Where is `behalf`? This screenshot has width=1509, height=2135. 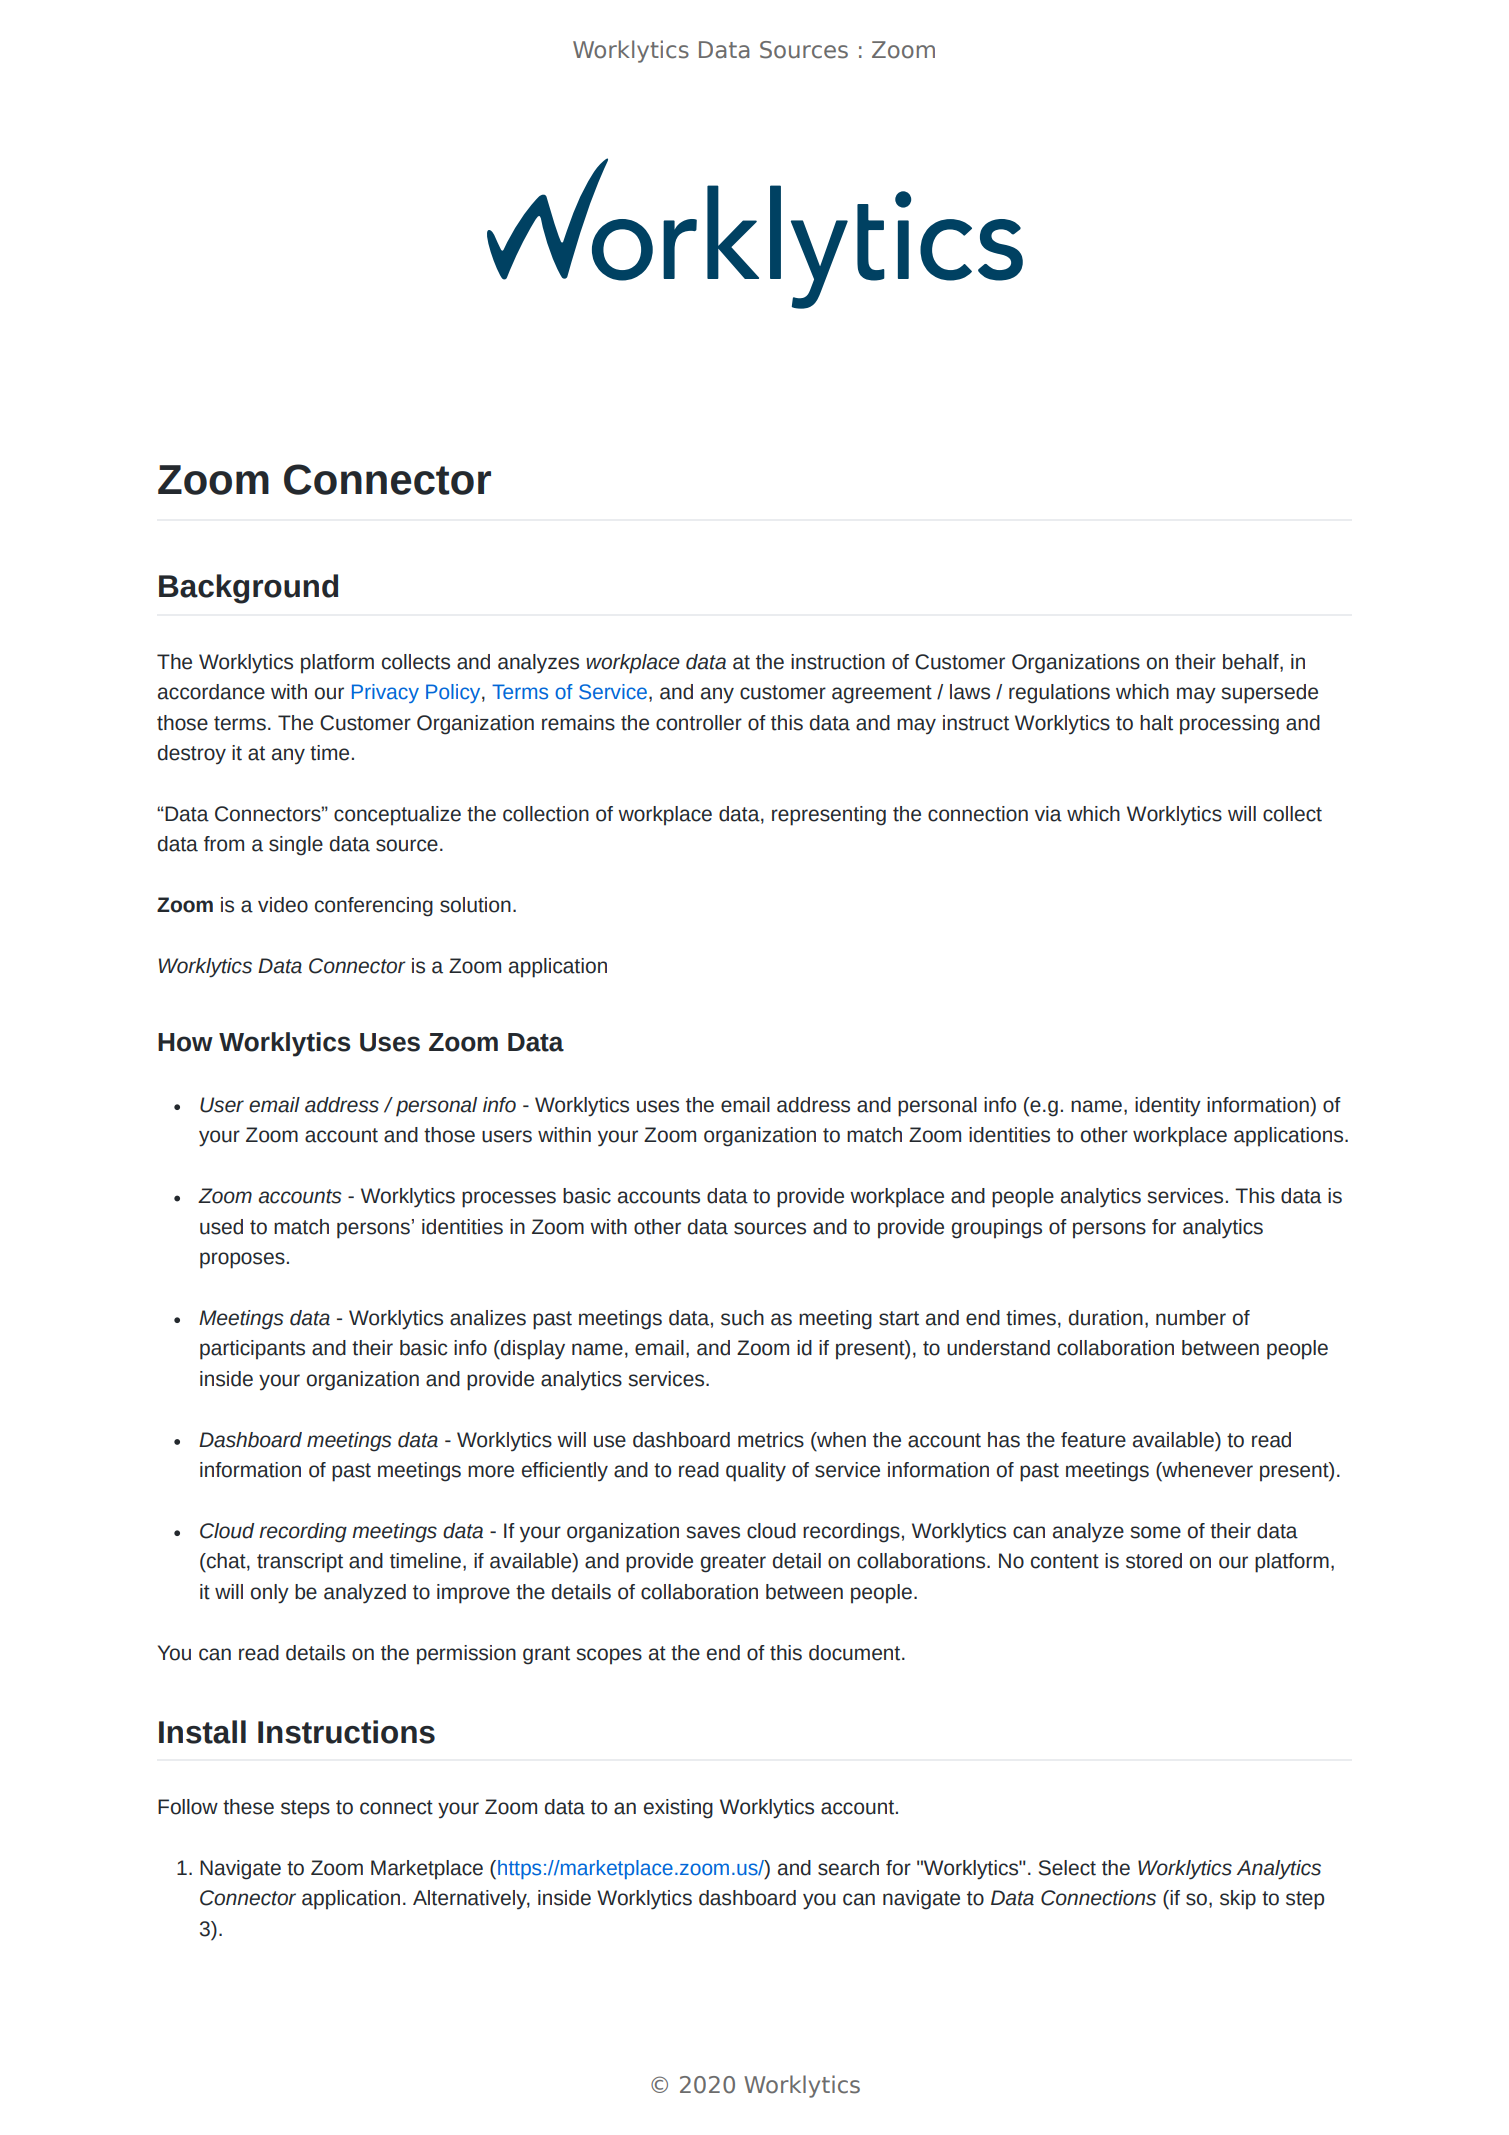 behalf is located at coordinates (1252, 662).
